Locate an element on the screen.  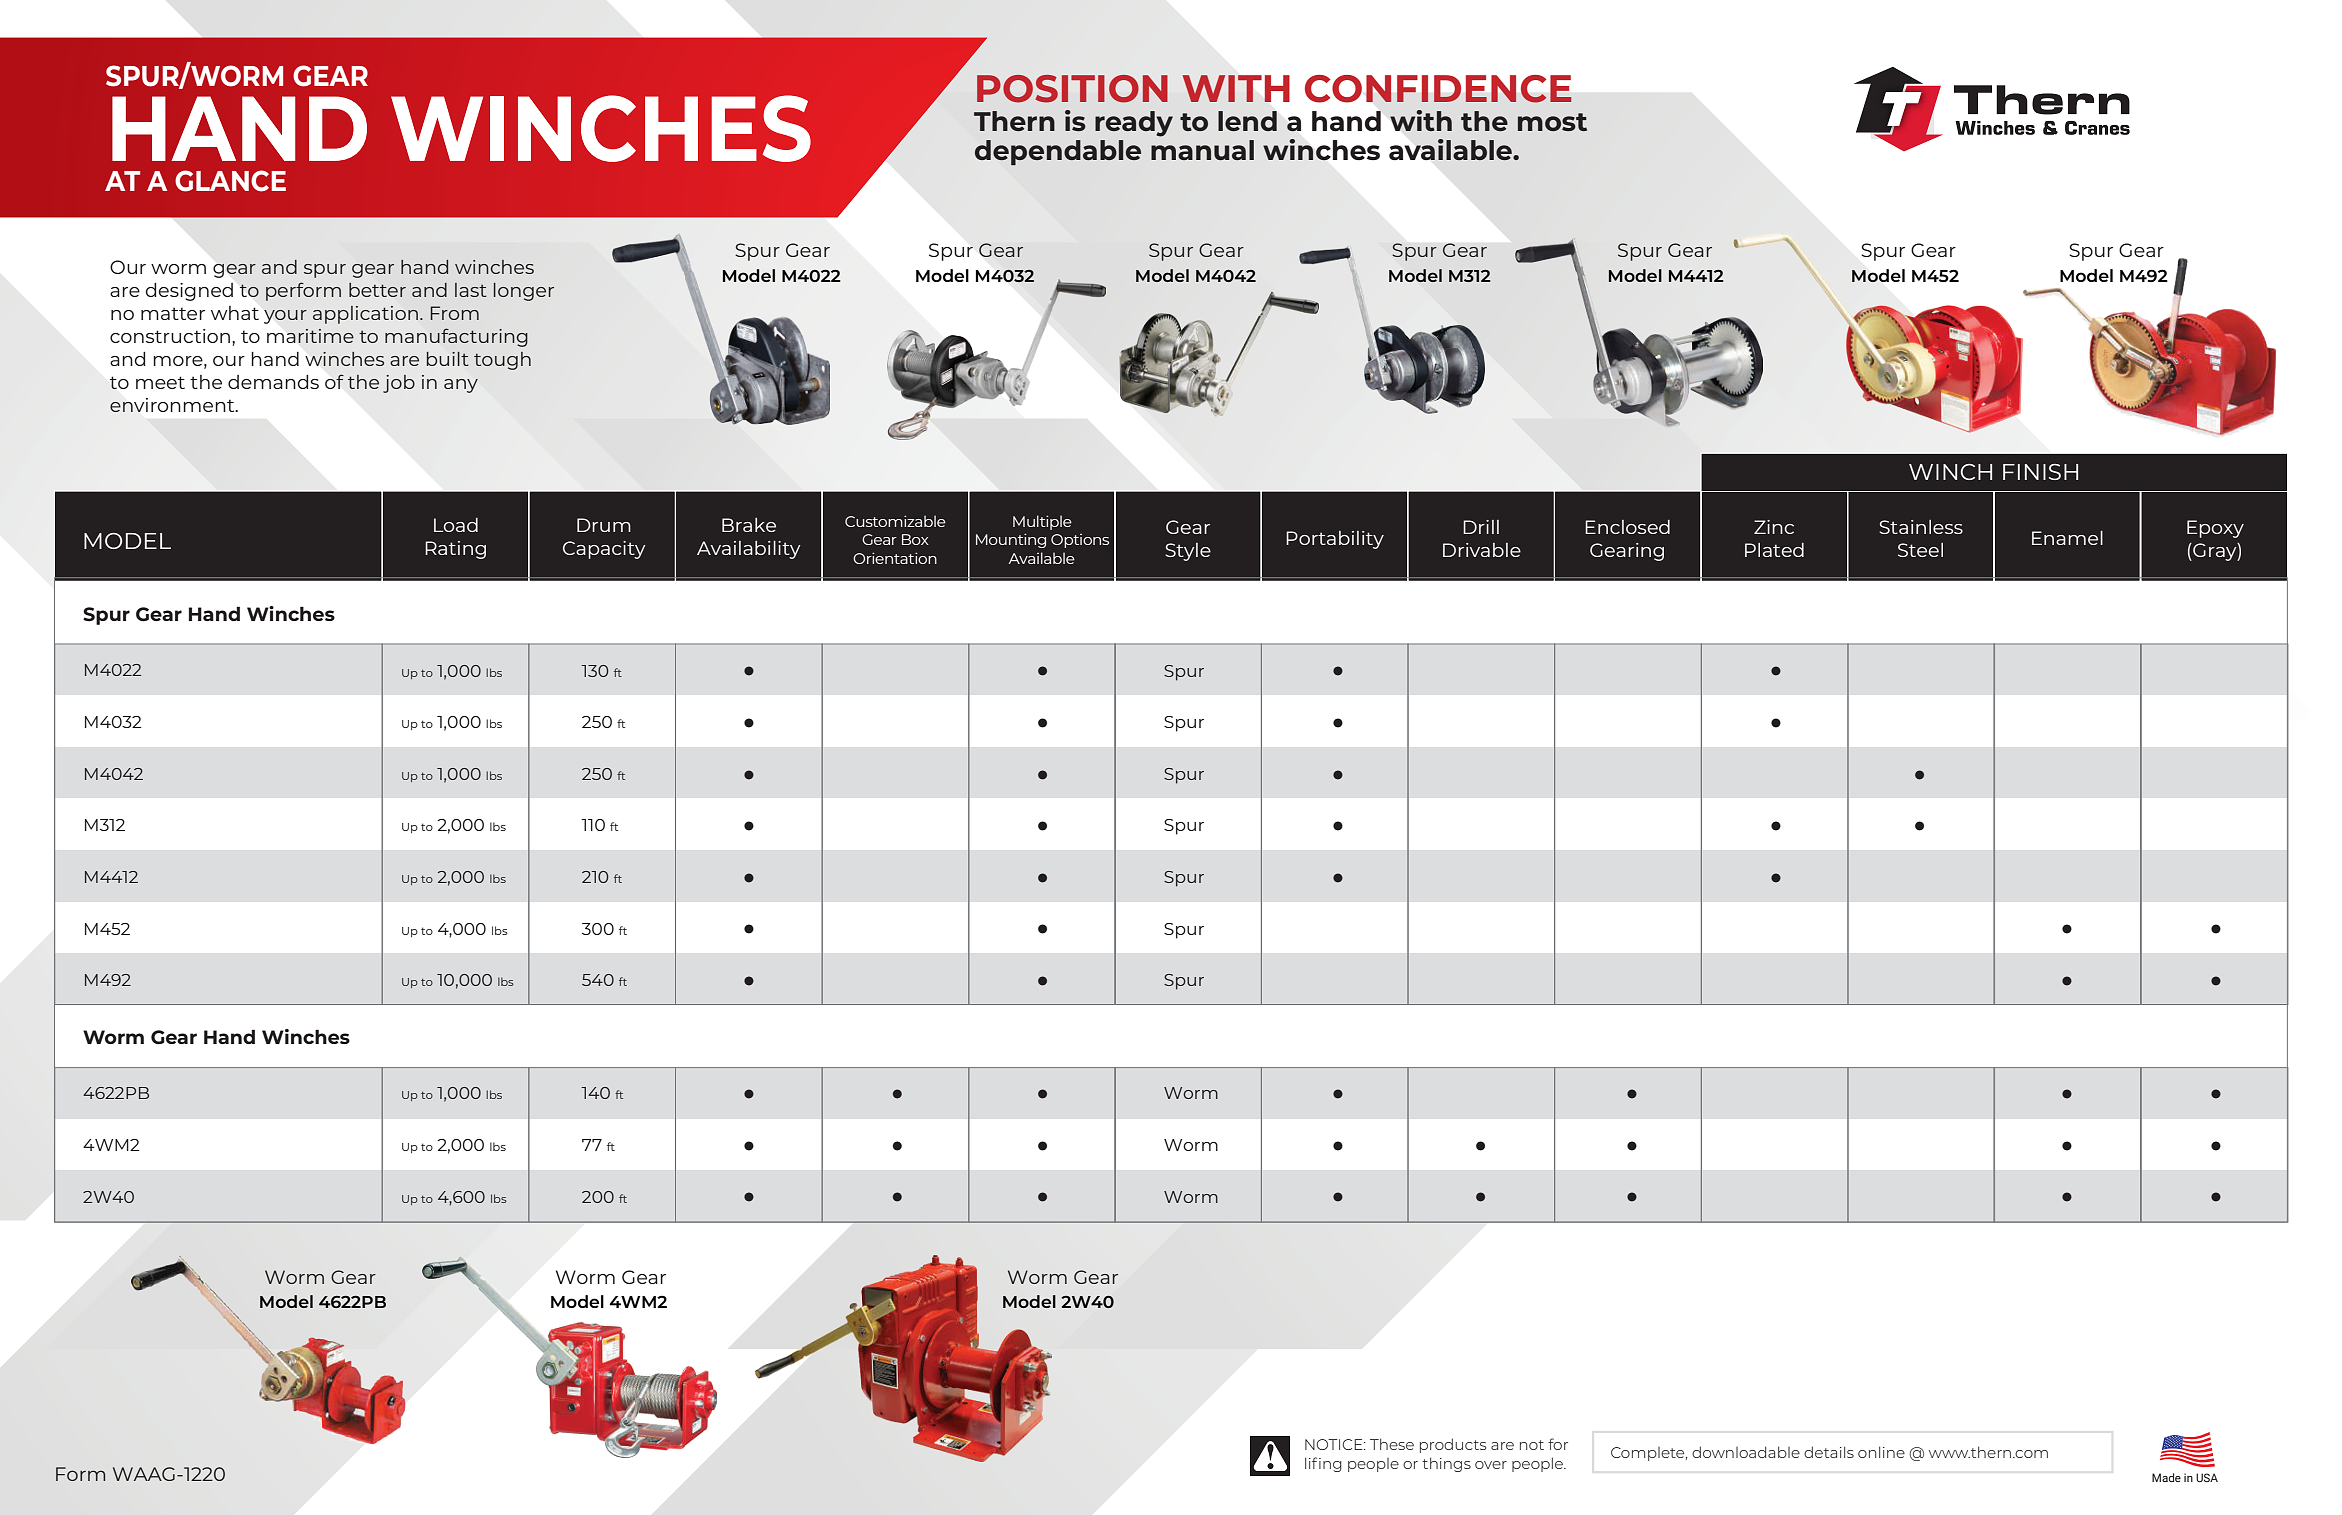
Steel is located at coordinates (1920, 550).
